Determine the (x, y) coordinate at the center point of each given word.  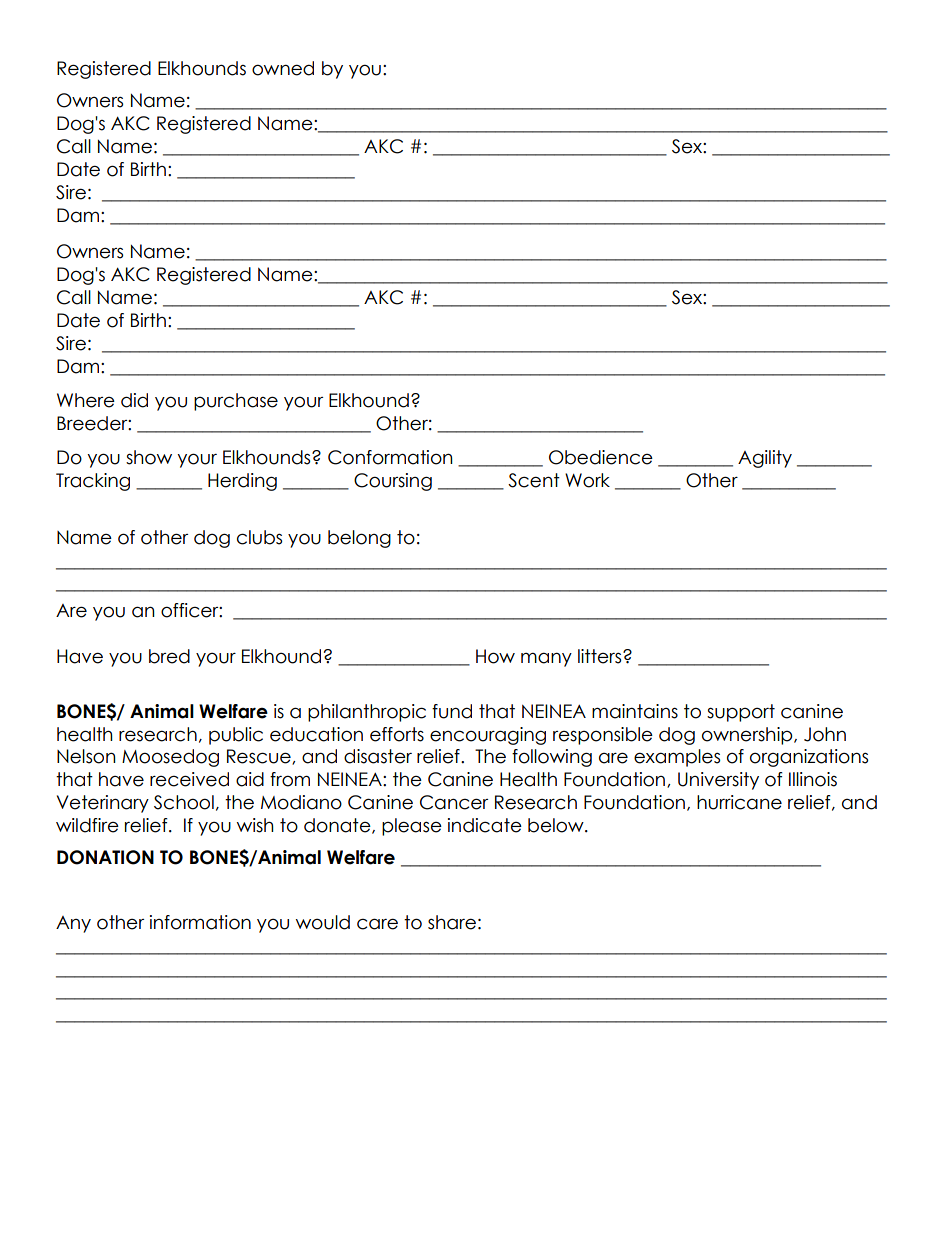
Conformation (390, 457)
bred (169, 656)
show (149, 457)
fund (452, 711)
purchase (236, 402)
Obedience (601, 457)
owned (283, 68)
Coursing (393, 482)
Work (587, 480)
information (200, 922)
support (741, 713)
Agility (765, 459)
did (134, 400)
